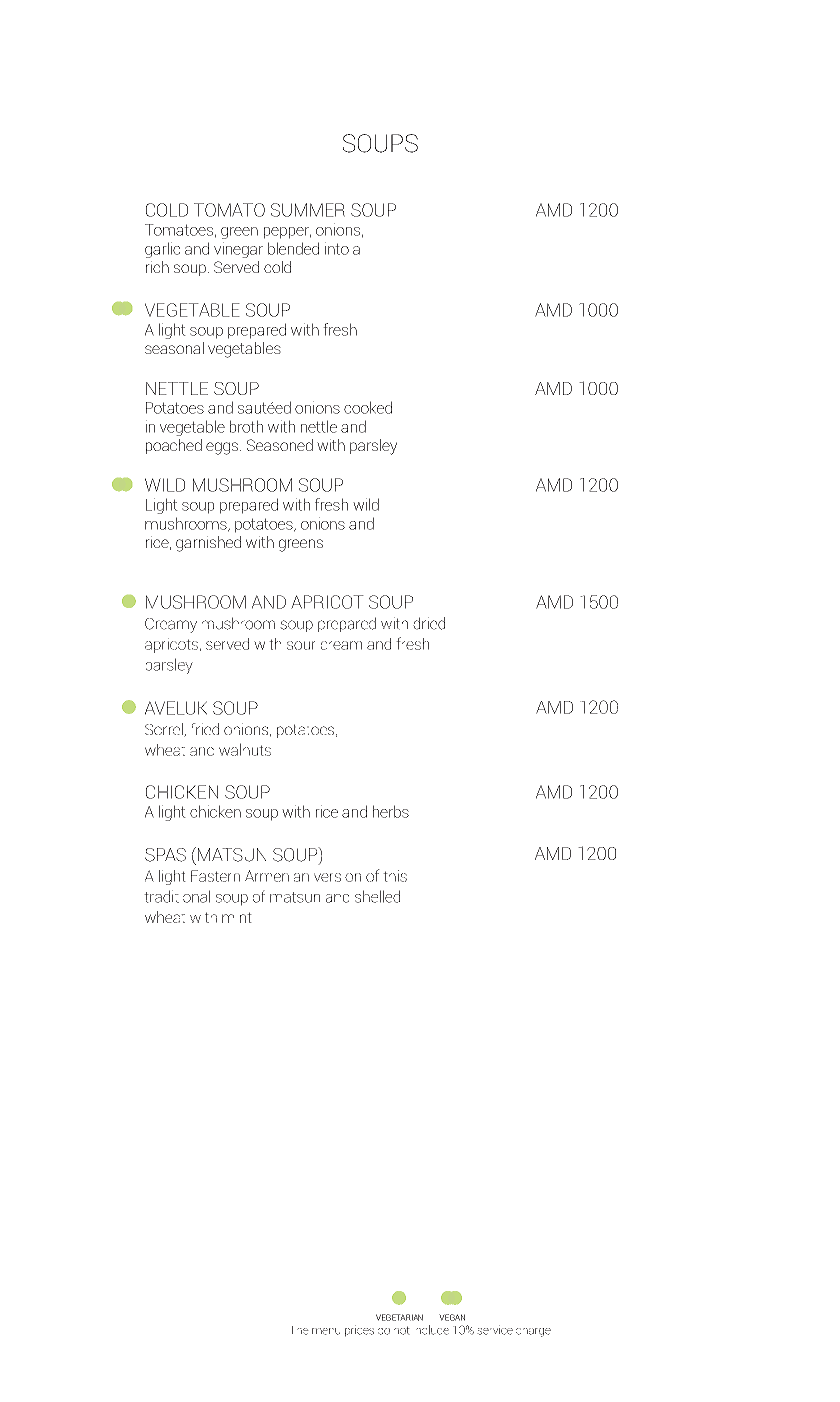 The height and width of the image is (1402, 840). What do you see at coordinates (373, 447) in the image?
I see `parsley` at bounding box center [373, 447].
